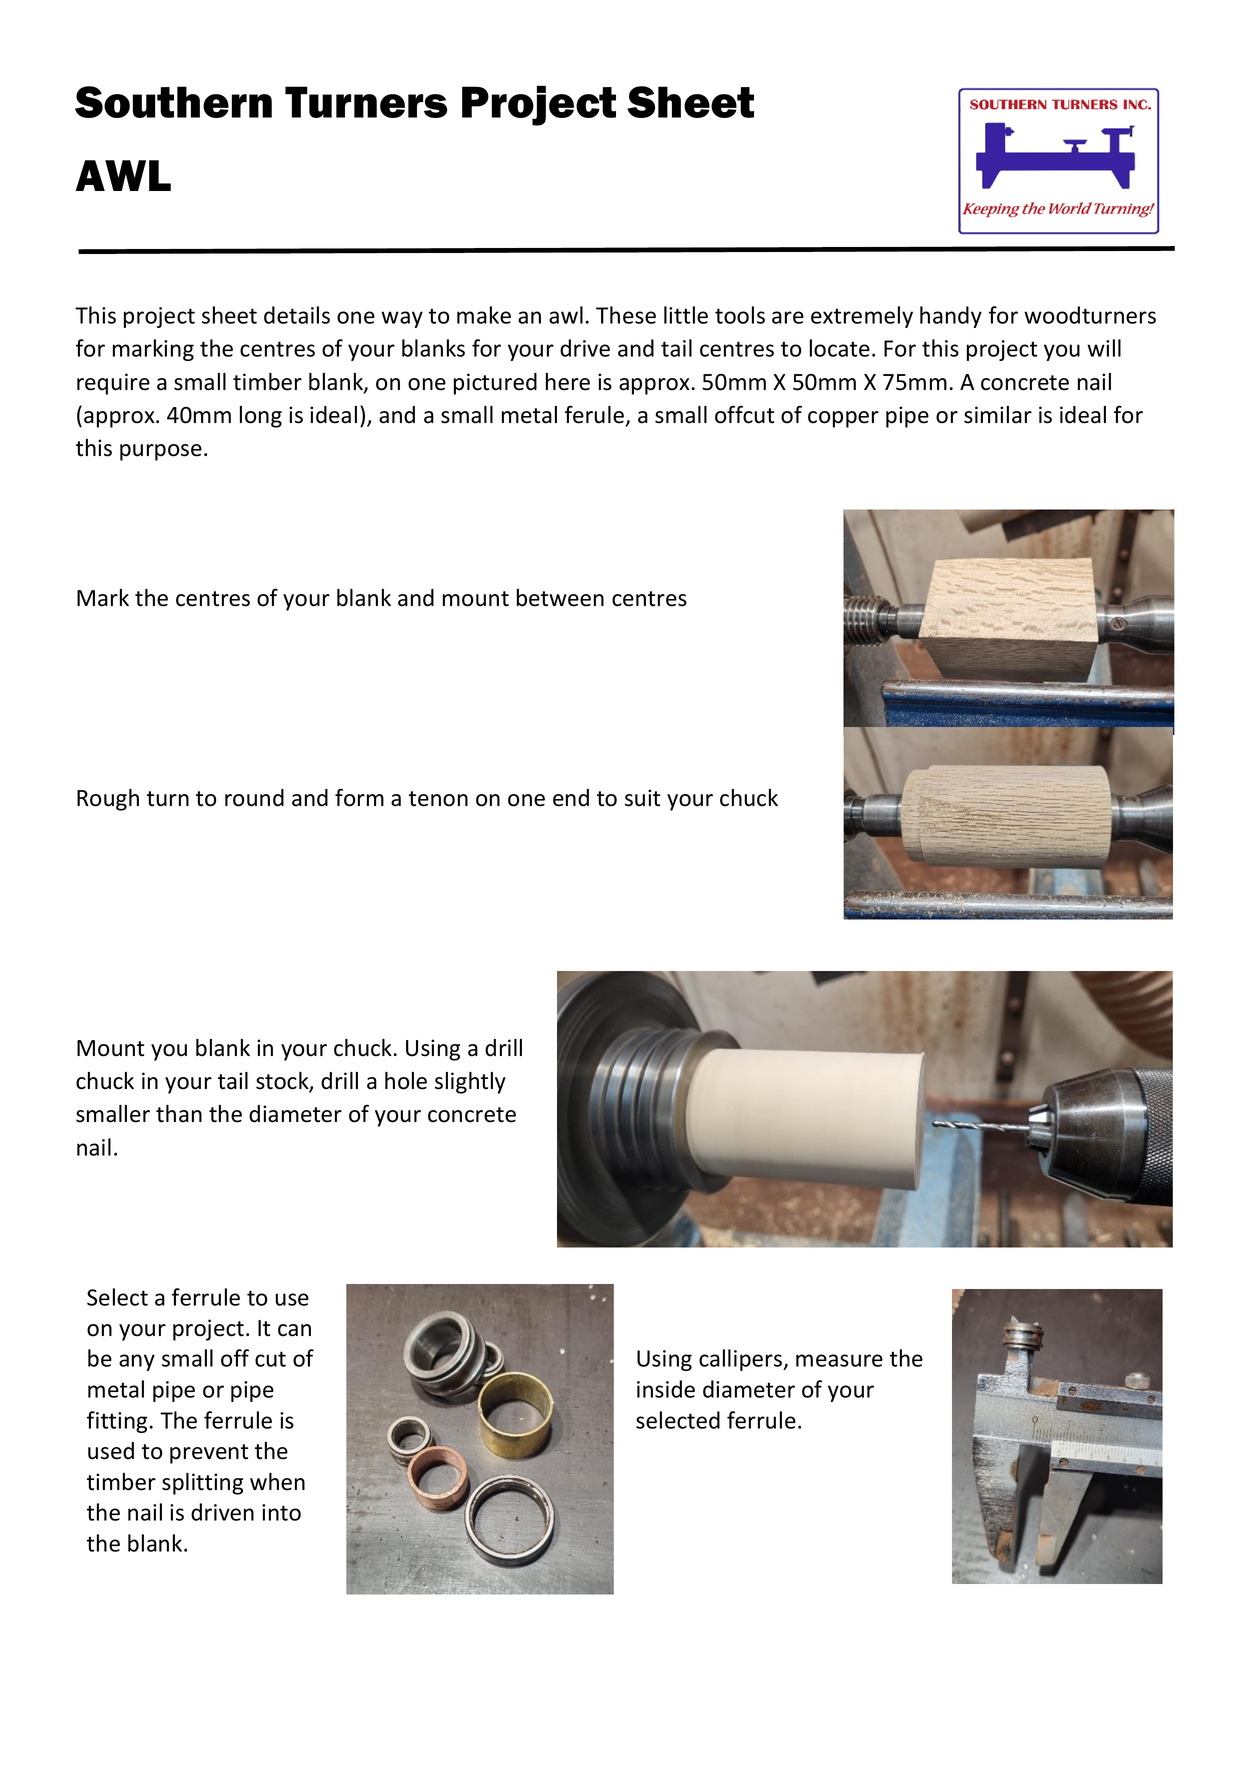  Describe the element at coordinates (742, 1360) in the image. I see `callipers` at that location.
